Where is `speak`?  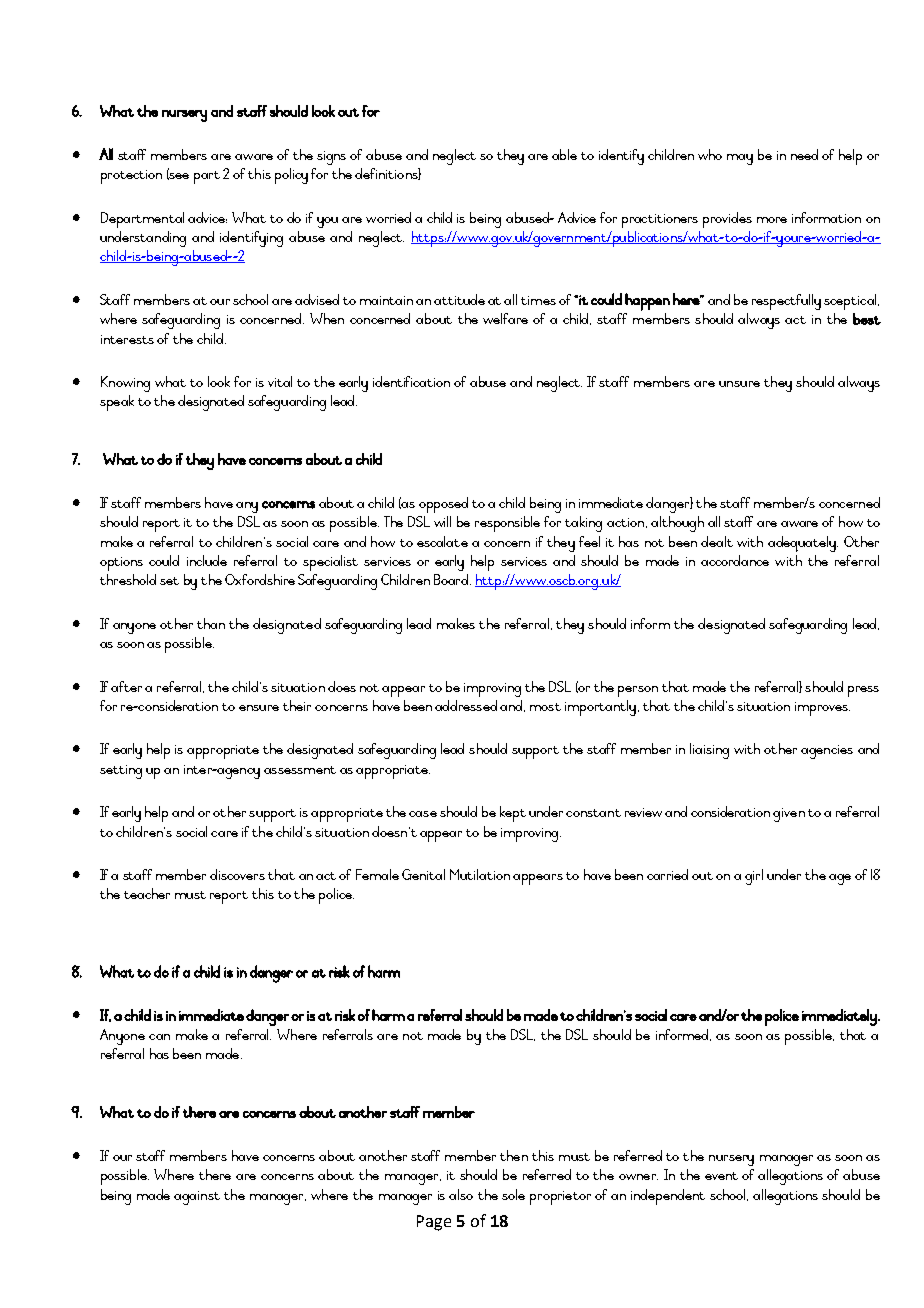 speak is located at coordinates (117, 403).
